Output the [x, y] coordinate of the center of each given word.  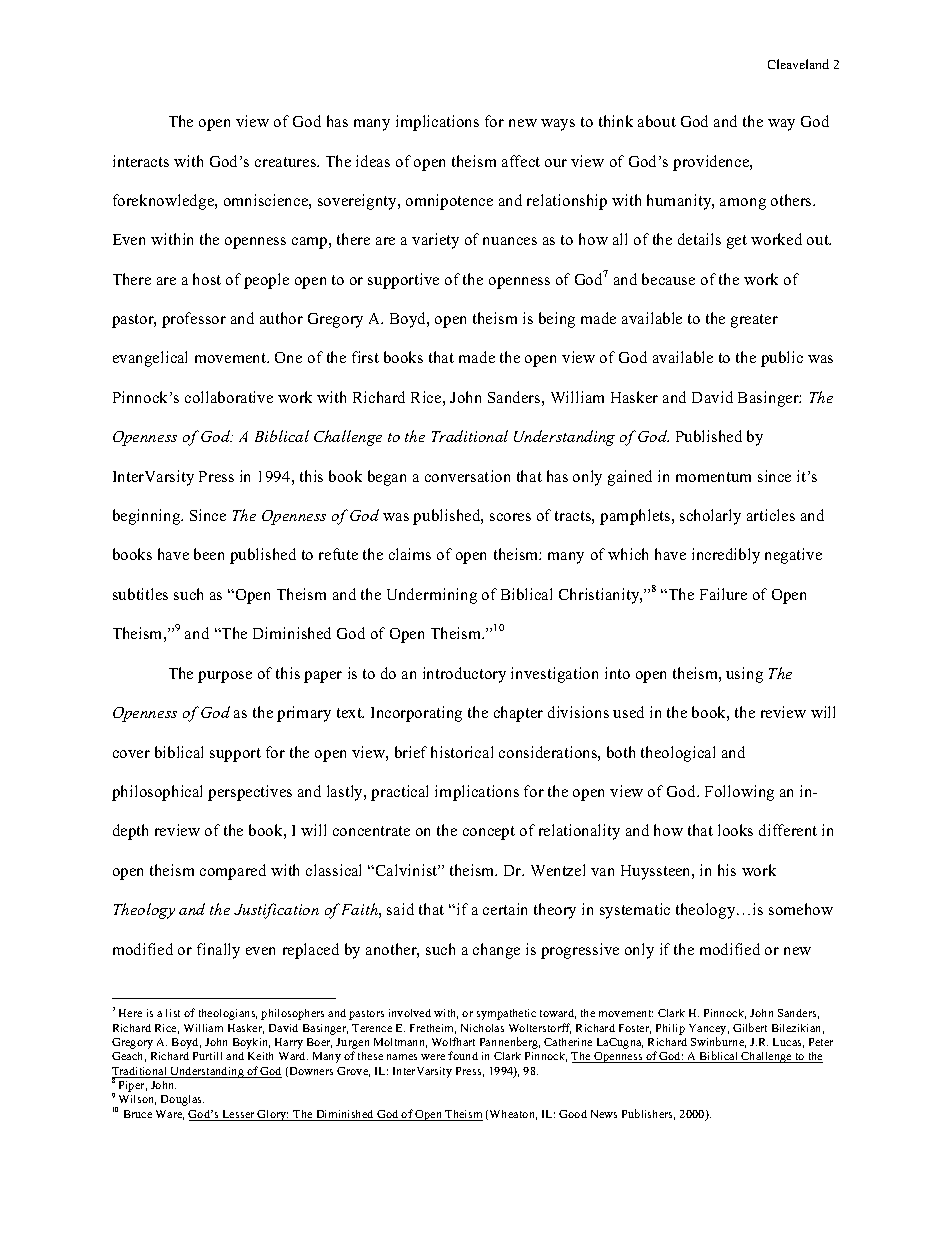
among [743, 204]
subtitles [140, 594]
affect [521, 161]
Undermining [432, 596]
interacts [141, 161]
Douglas [182, 1100]
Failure [723, 594]
